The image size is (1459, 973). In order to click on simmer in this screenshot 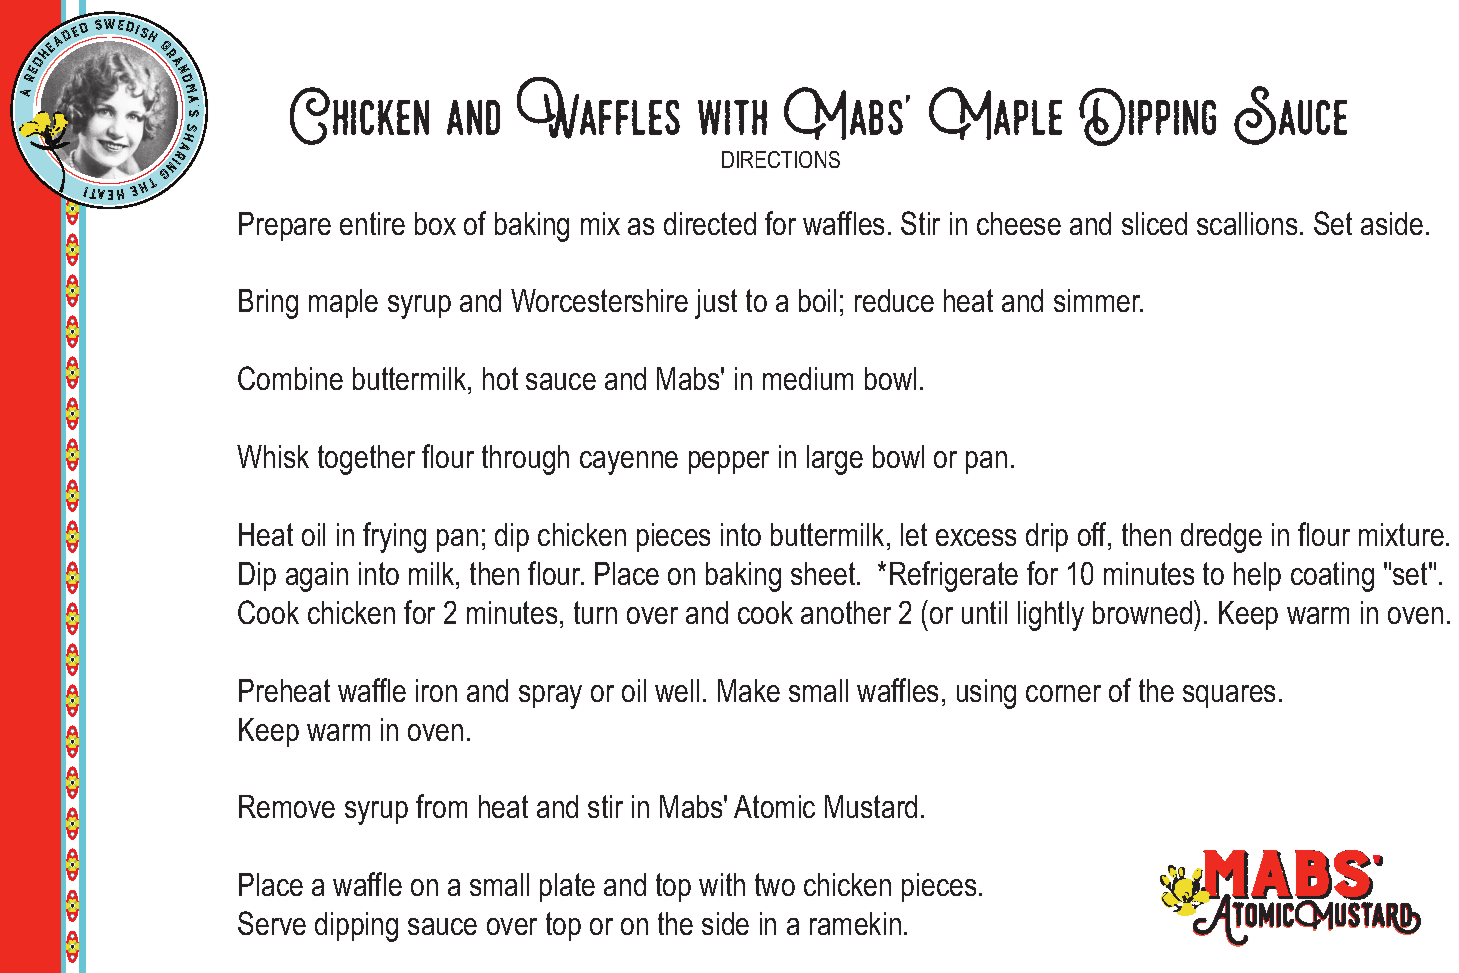, I will do `click(1098, 300)`.
